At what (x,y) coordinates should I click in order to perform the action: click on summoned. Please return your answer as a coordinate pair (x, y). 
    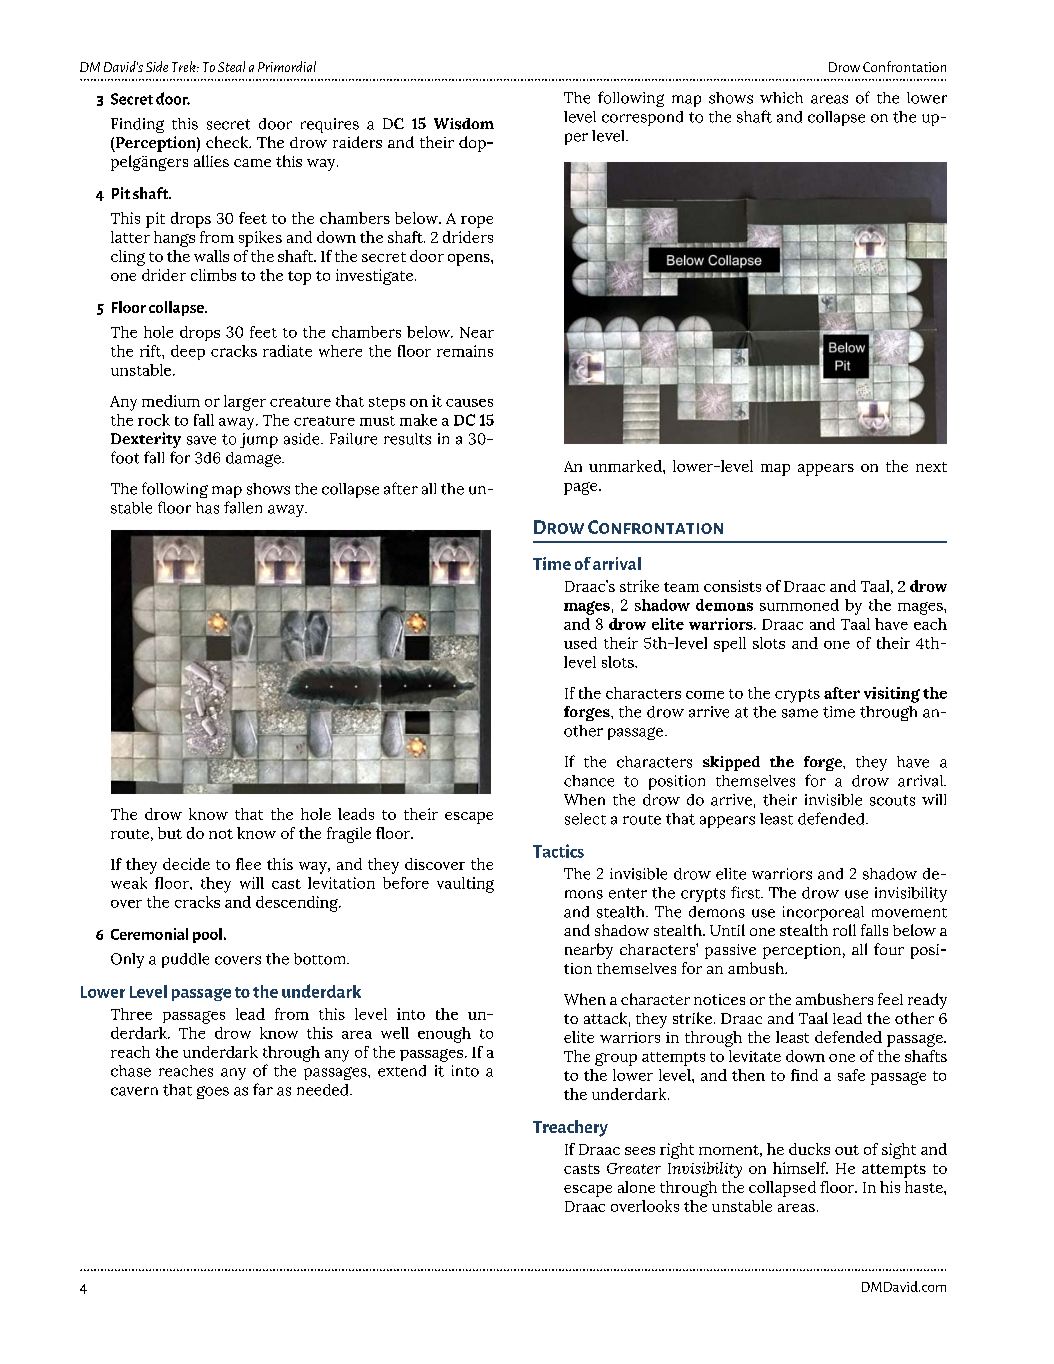
    Looking at the image, I should click on (799, 605).
